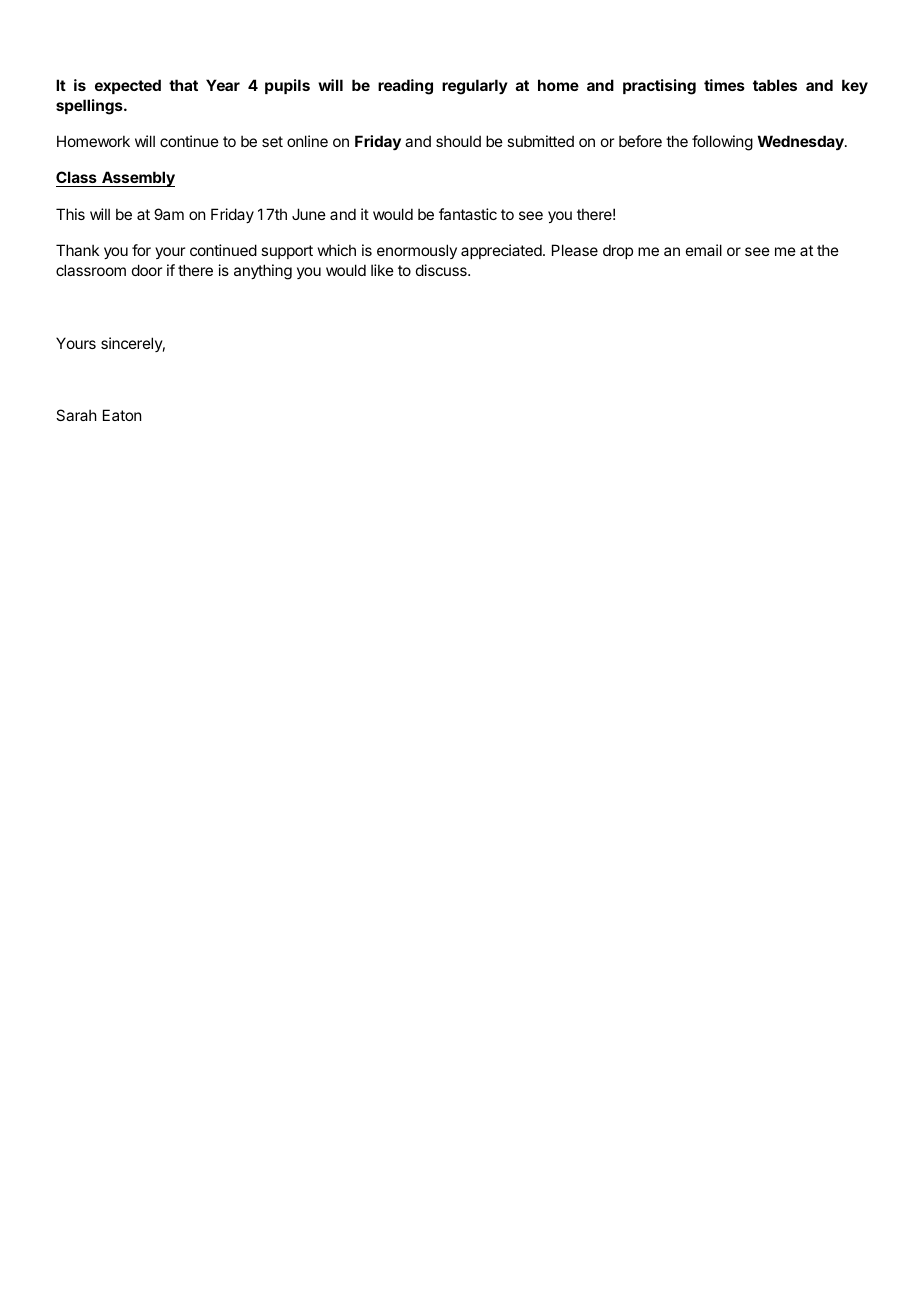 This screenshot has width=924, height=1308. I want to click on tables, so click(775, 85).
